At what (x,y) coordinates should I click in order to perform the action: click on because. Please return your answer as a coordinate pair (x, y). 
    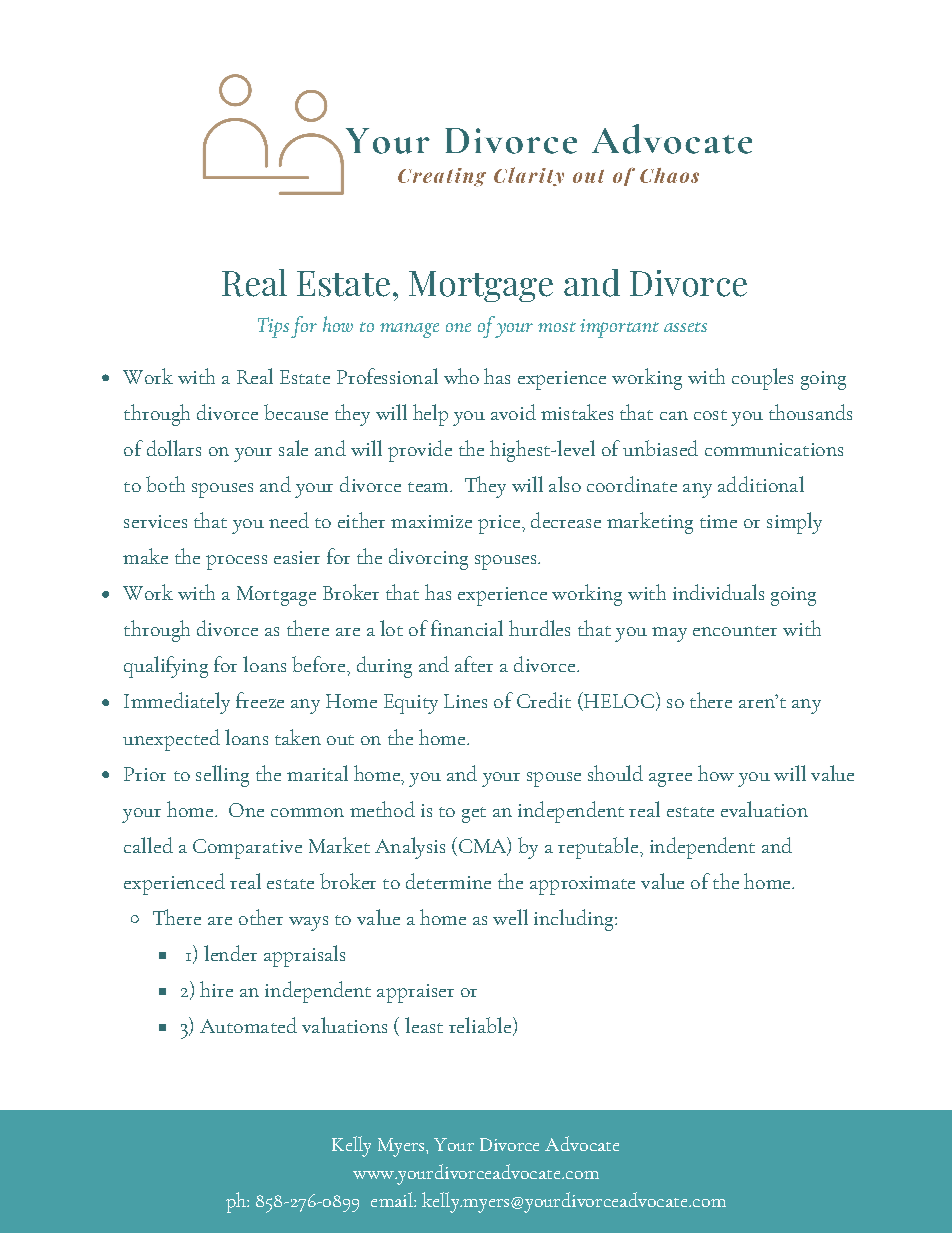
    Looking at the image, I should click on (296, 412).
